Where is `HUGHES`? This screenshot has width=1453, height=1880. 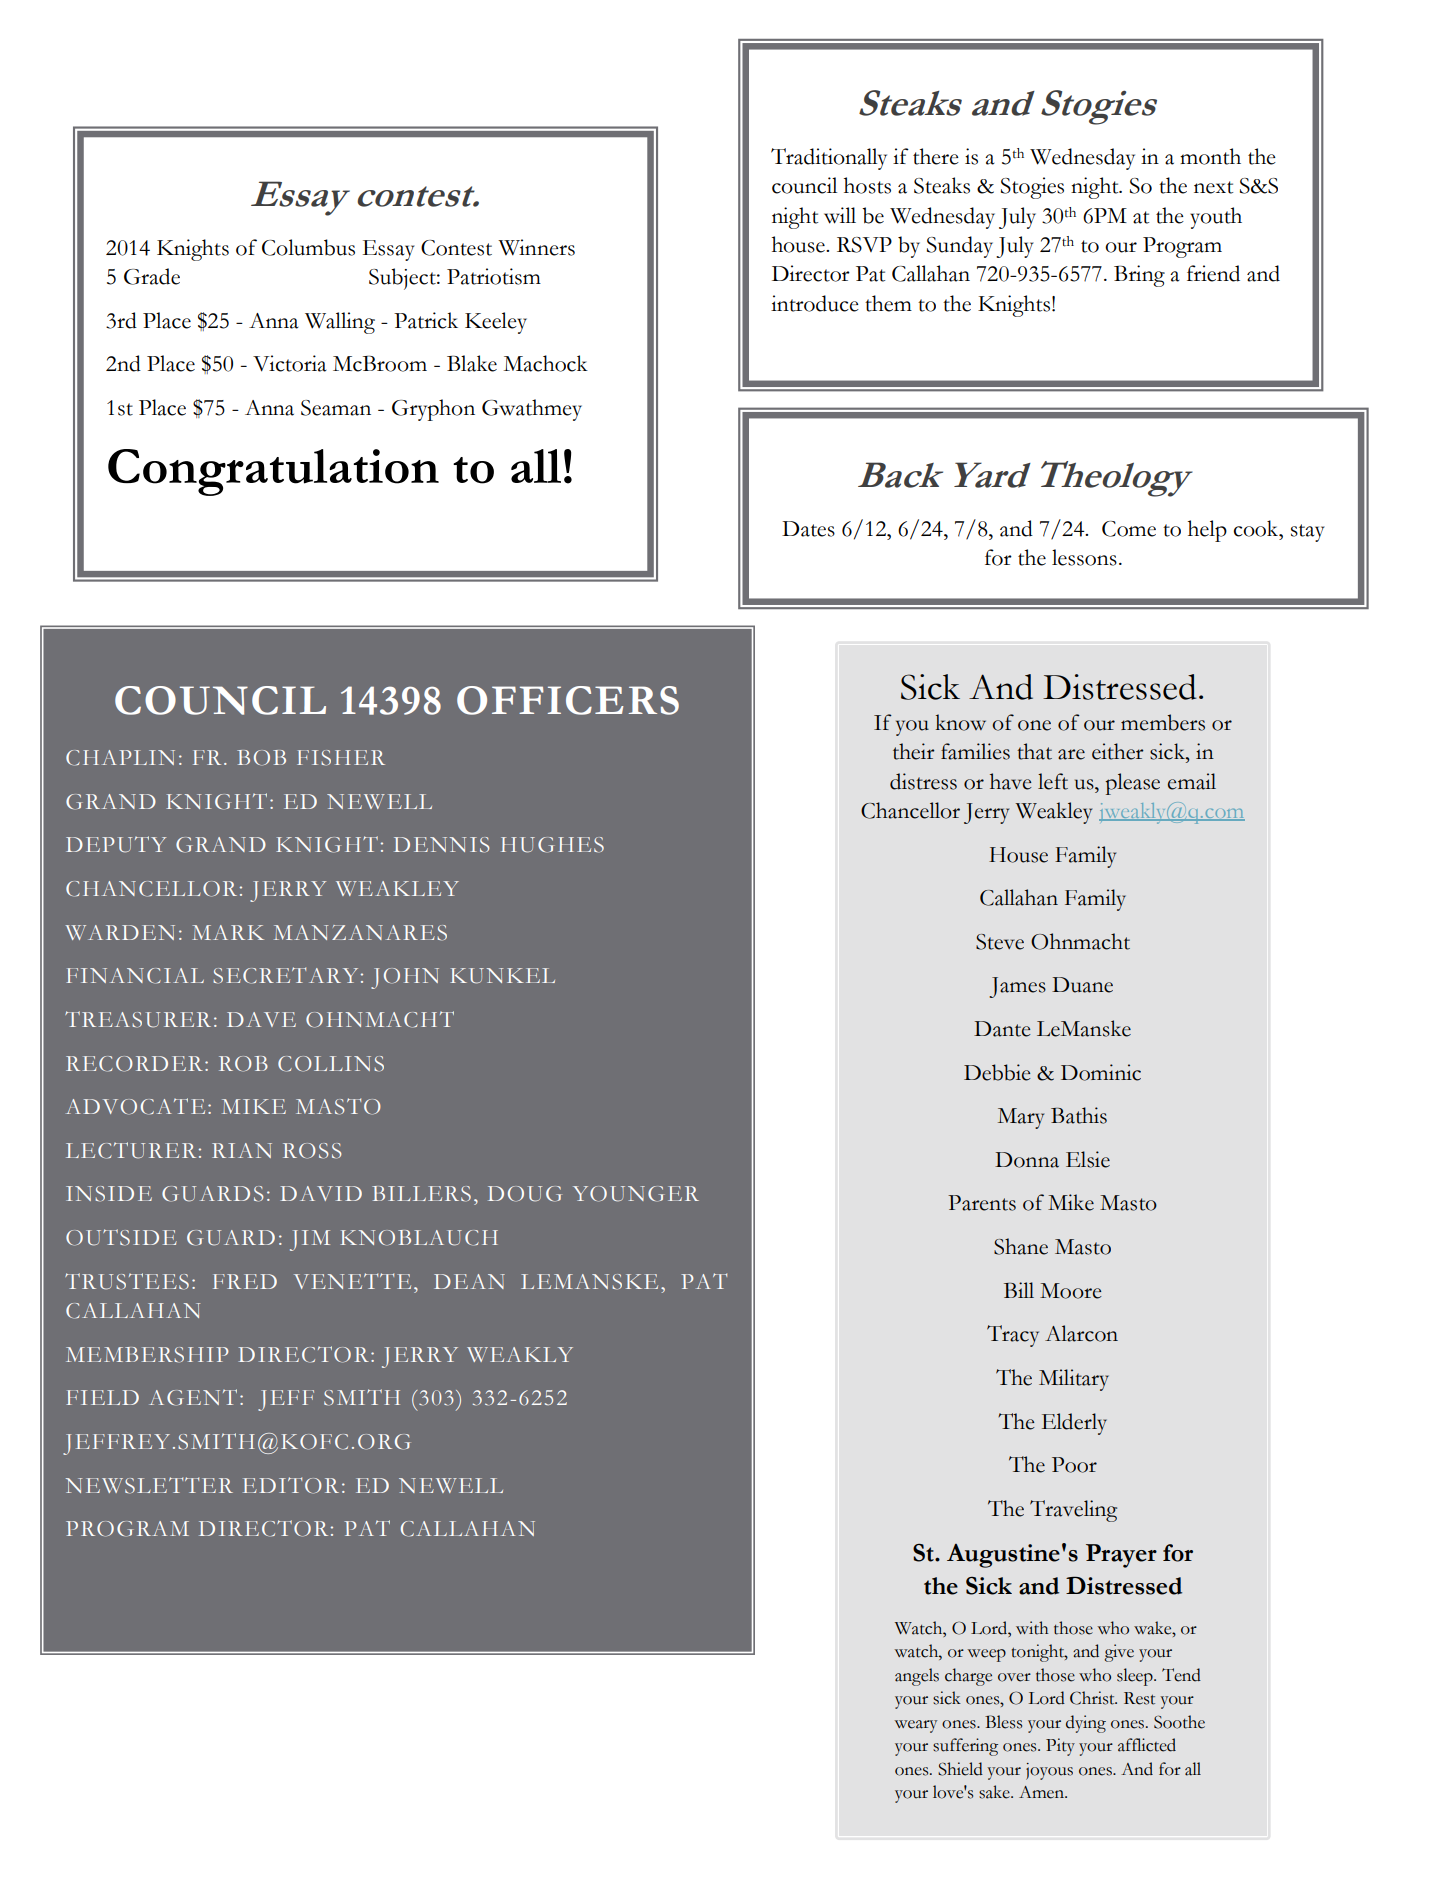 HUGHES is located at coordinates (552, 845).
